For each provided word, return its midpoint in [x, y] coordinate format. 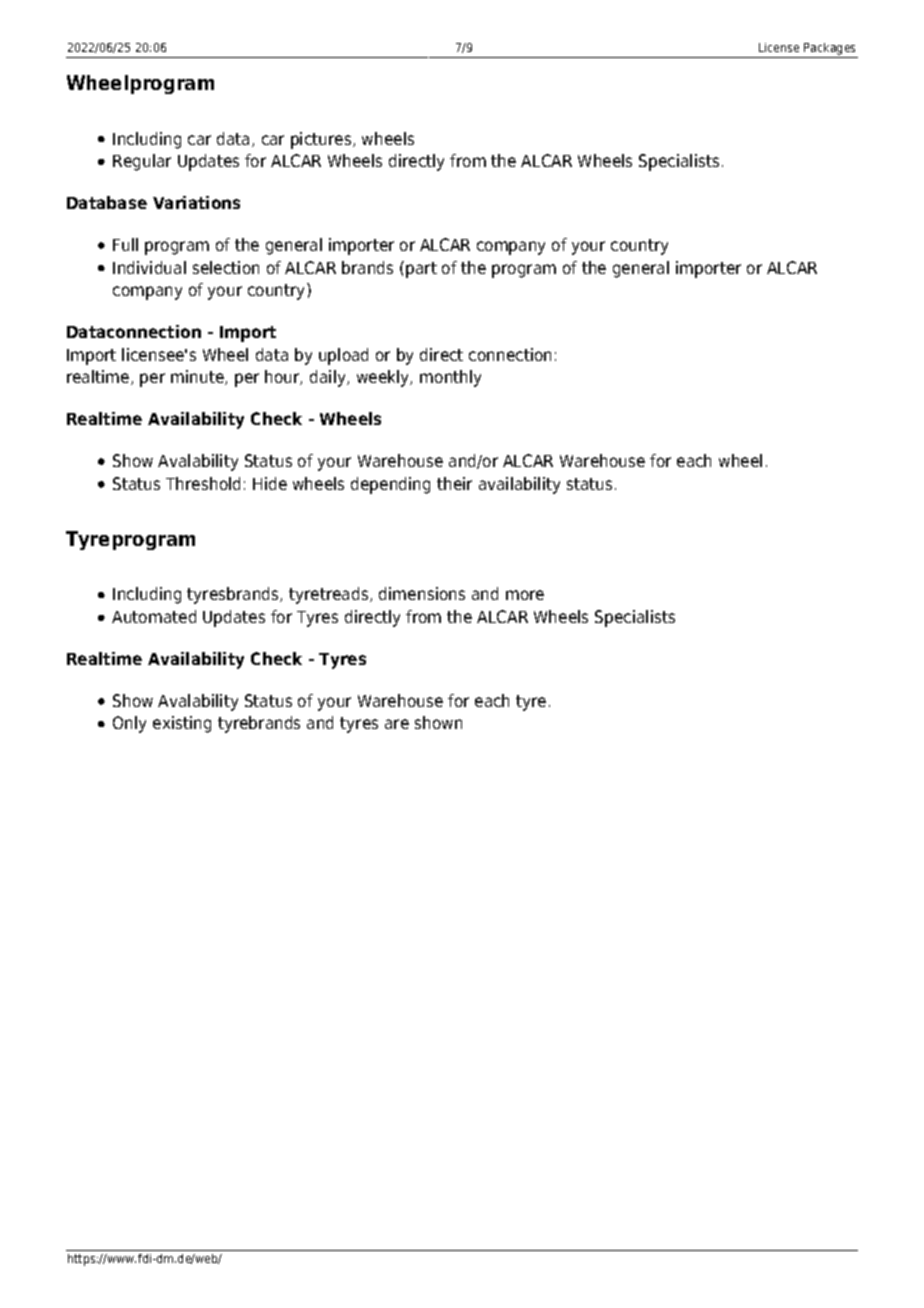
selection [226, 267]
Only [129, 724]
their [454, 483]
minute [198, 377]
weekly [384, 378]
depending [390, 485]
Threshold [203, 483]
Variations [196, 202]
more [525, 595]
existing [182, 724]
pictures [322, 140]
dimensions [422, 593]
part [421, 270]
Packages [830, 50]
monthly [450, 378]
